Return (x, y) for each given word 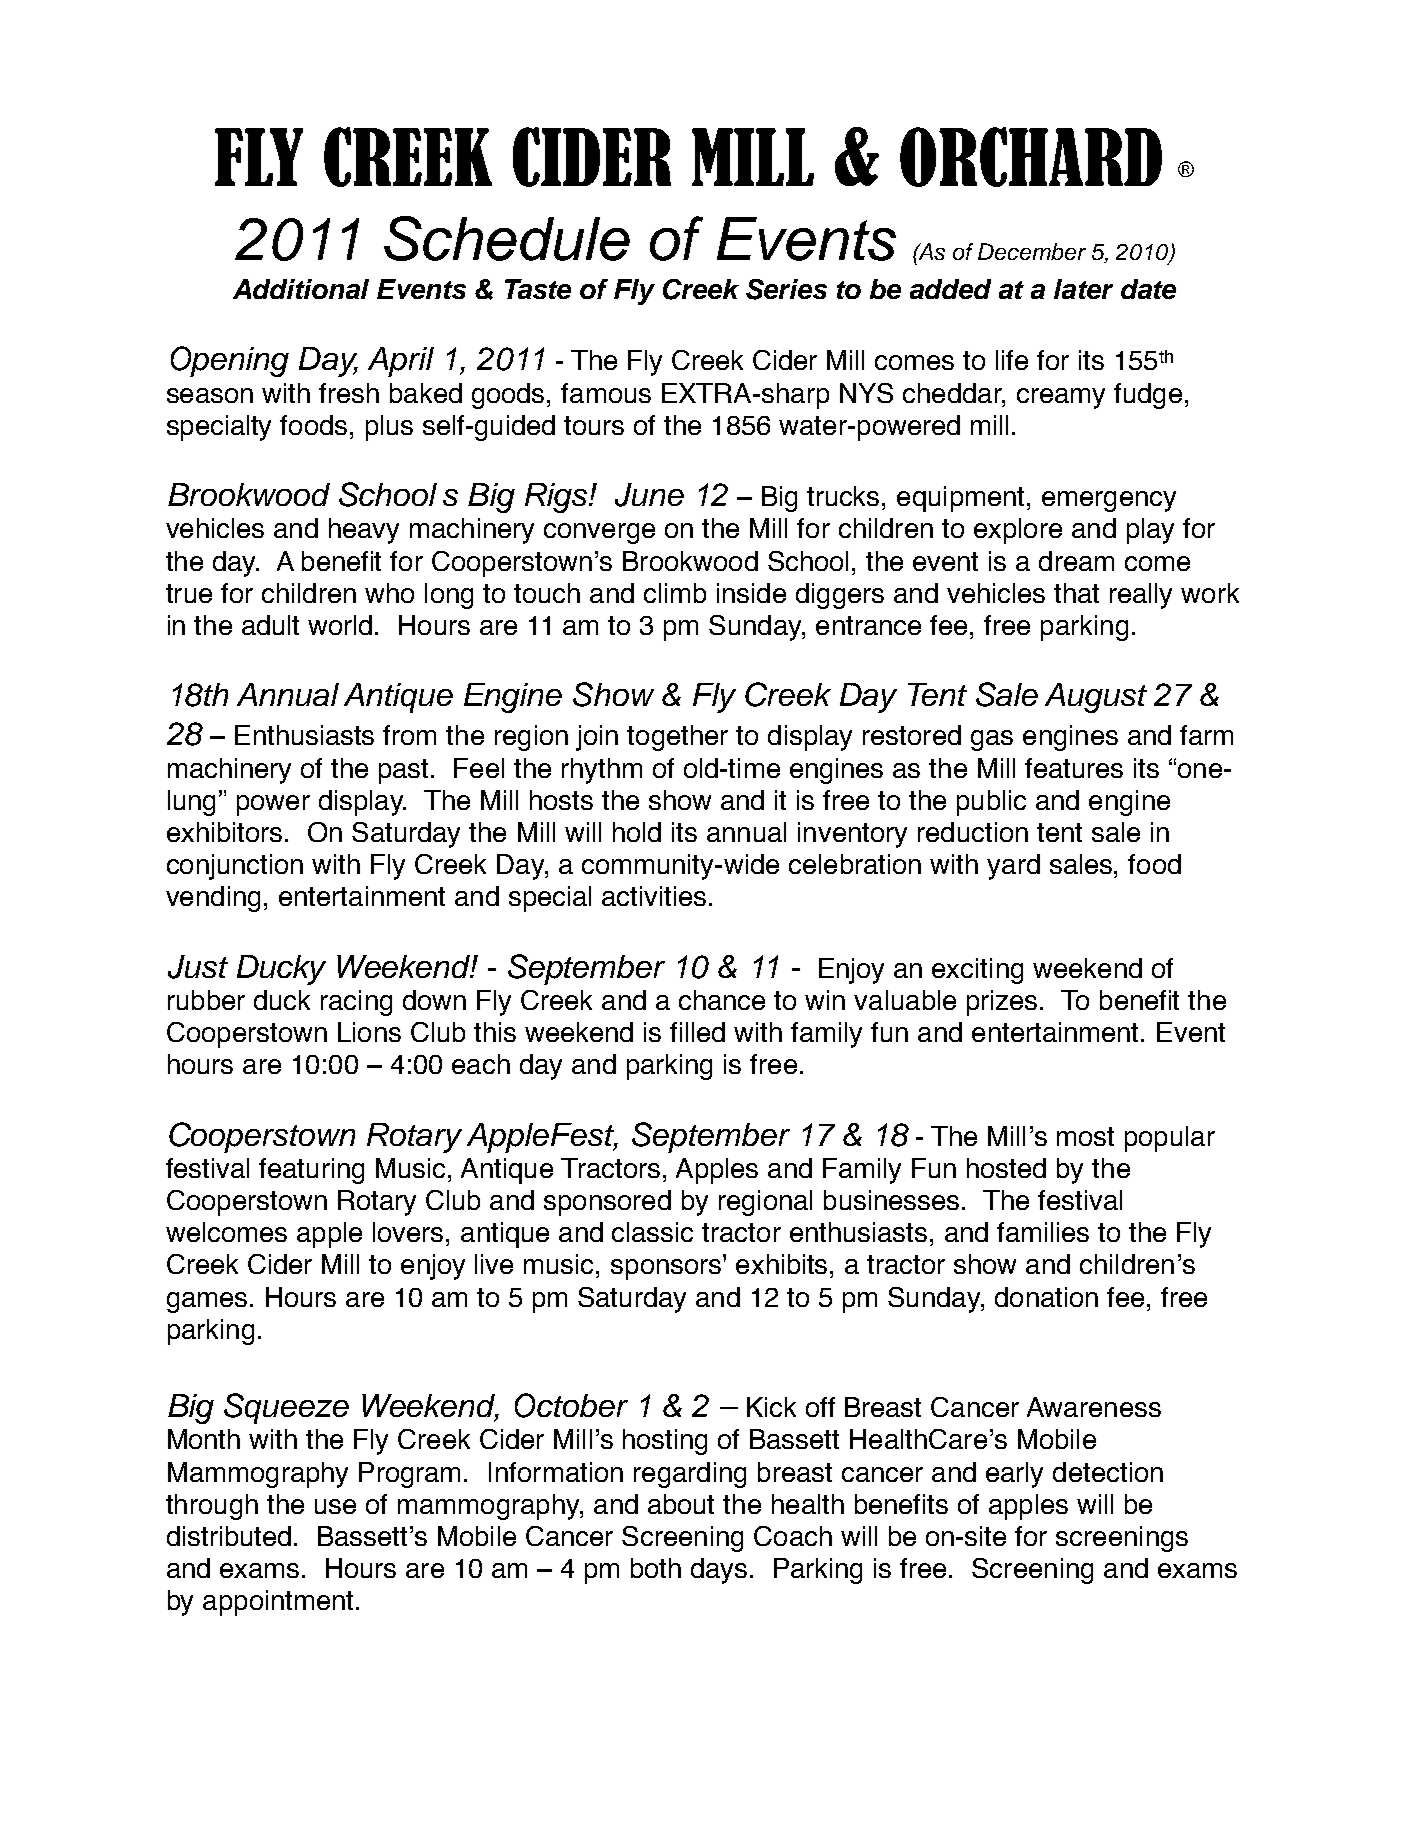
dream (1076, 561)
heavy (364, 531)
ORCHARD (1031, 157)
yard (1013, 867)
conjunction (235, 867)
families (1043, 1232)
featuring (311, 1171)
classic (652, 1232)
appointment (278, 1603)
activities (654, 896)
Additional (301, 289)
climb (675, 593)
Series (786, 289)
